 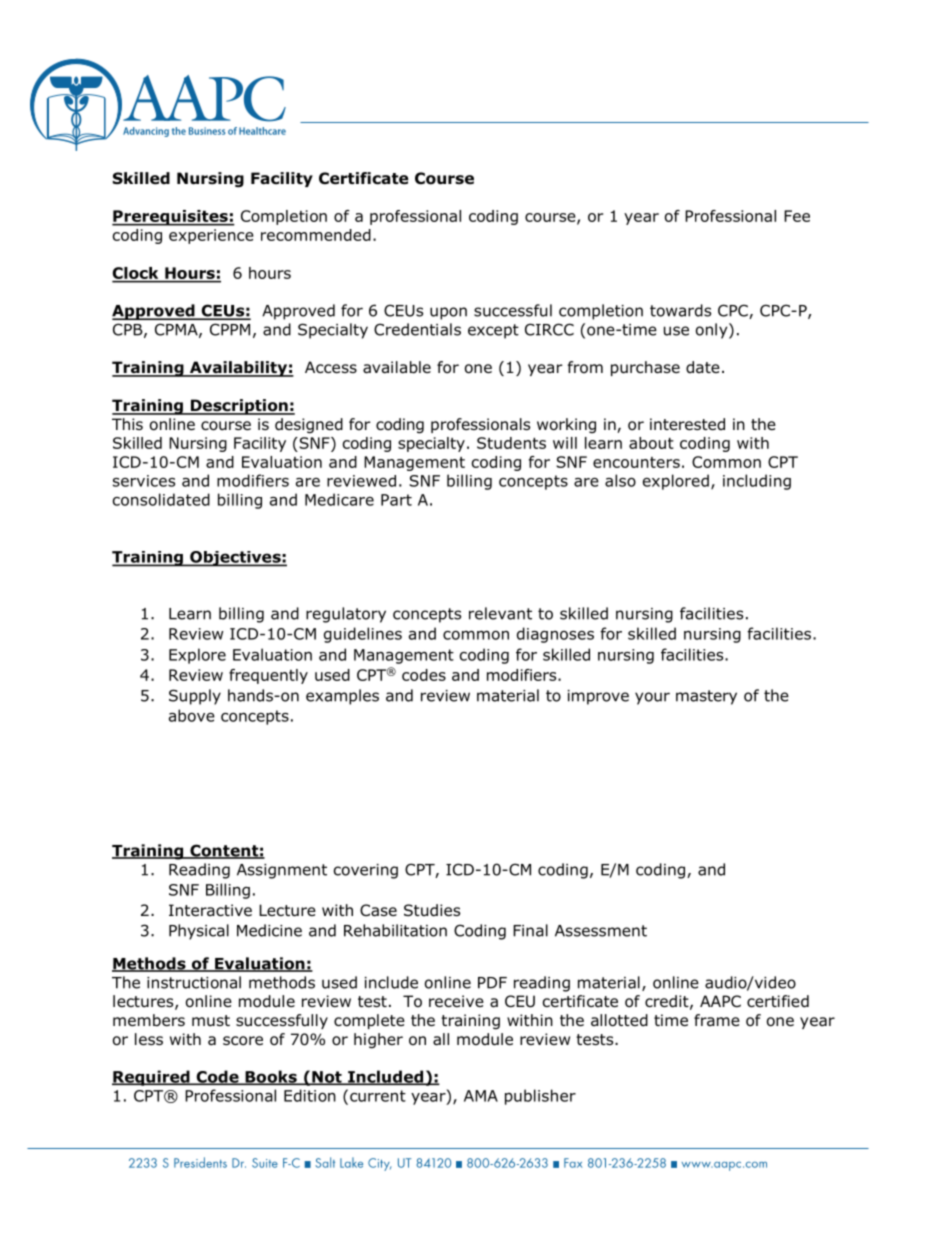 I want to click on Studies, so click(x=432, y=910).
